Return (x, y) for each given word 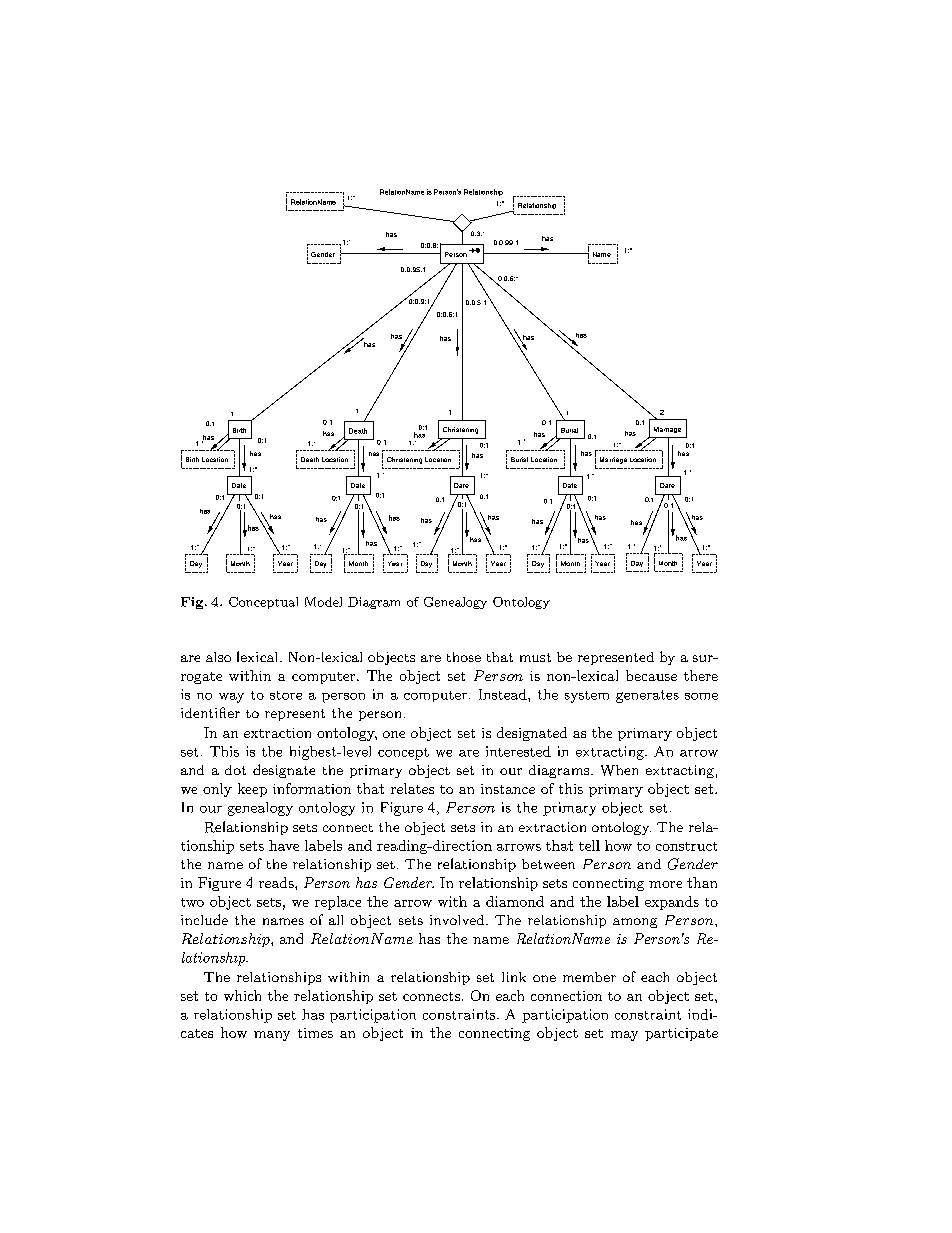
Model (323, 602)
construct (686, 846)
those (464, 657)
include (204, 919)
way (231, 698)
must (535, 657)
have (284, 845)
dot (235, 770)
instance (508, 789)
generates (647, 696)
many (272, 1036)
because (651, 675)
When (619, 770)
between (548, 864)
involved (458, 920)
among (635, 923)
